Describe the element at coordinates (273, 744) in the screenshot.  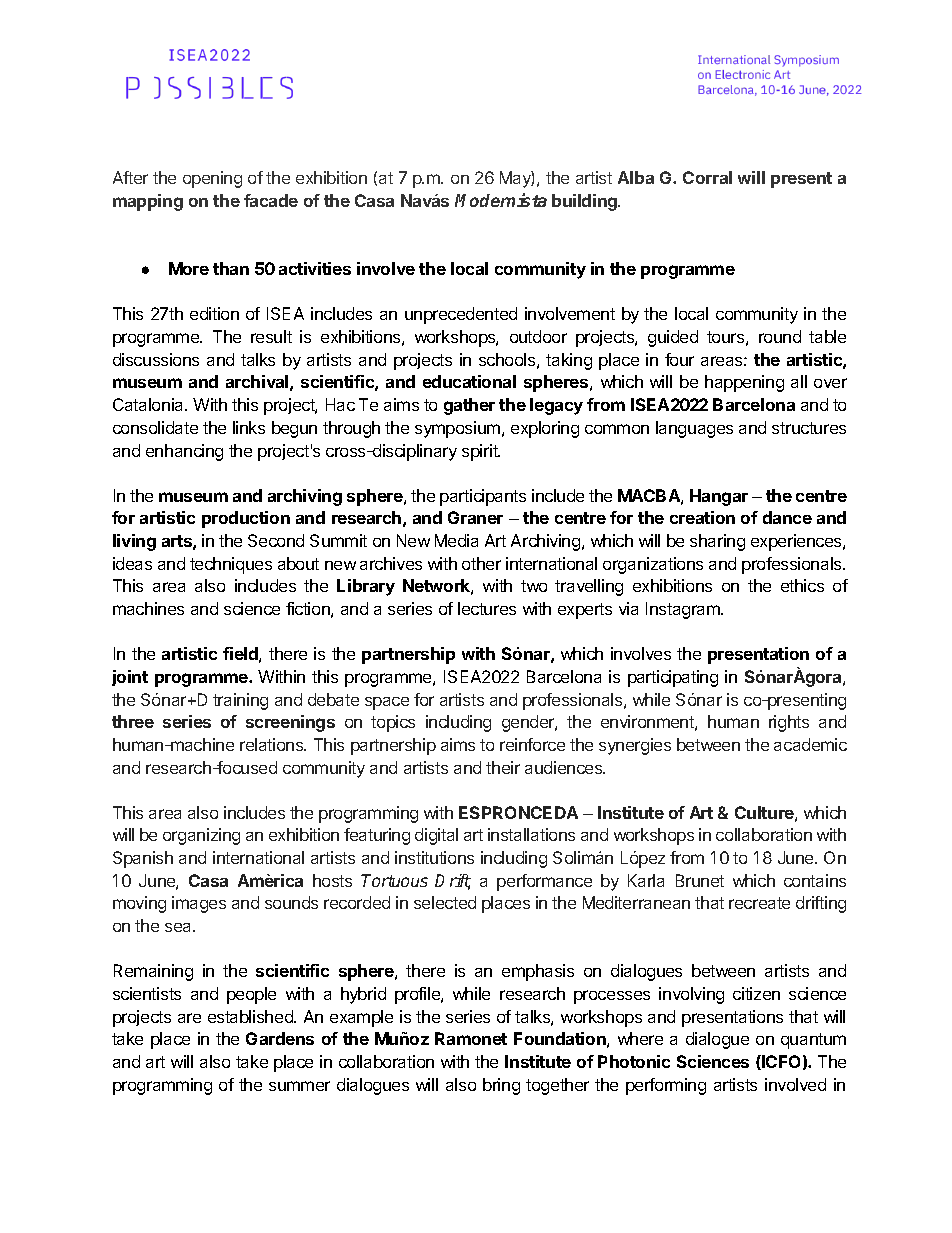
I see `relations` at that location.
